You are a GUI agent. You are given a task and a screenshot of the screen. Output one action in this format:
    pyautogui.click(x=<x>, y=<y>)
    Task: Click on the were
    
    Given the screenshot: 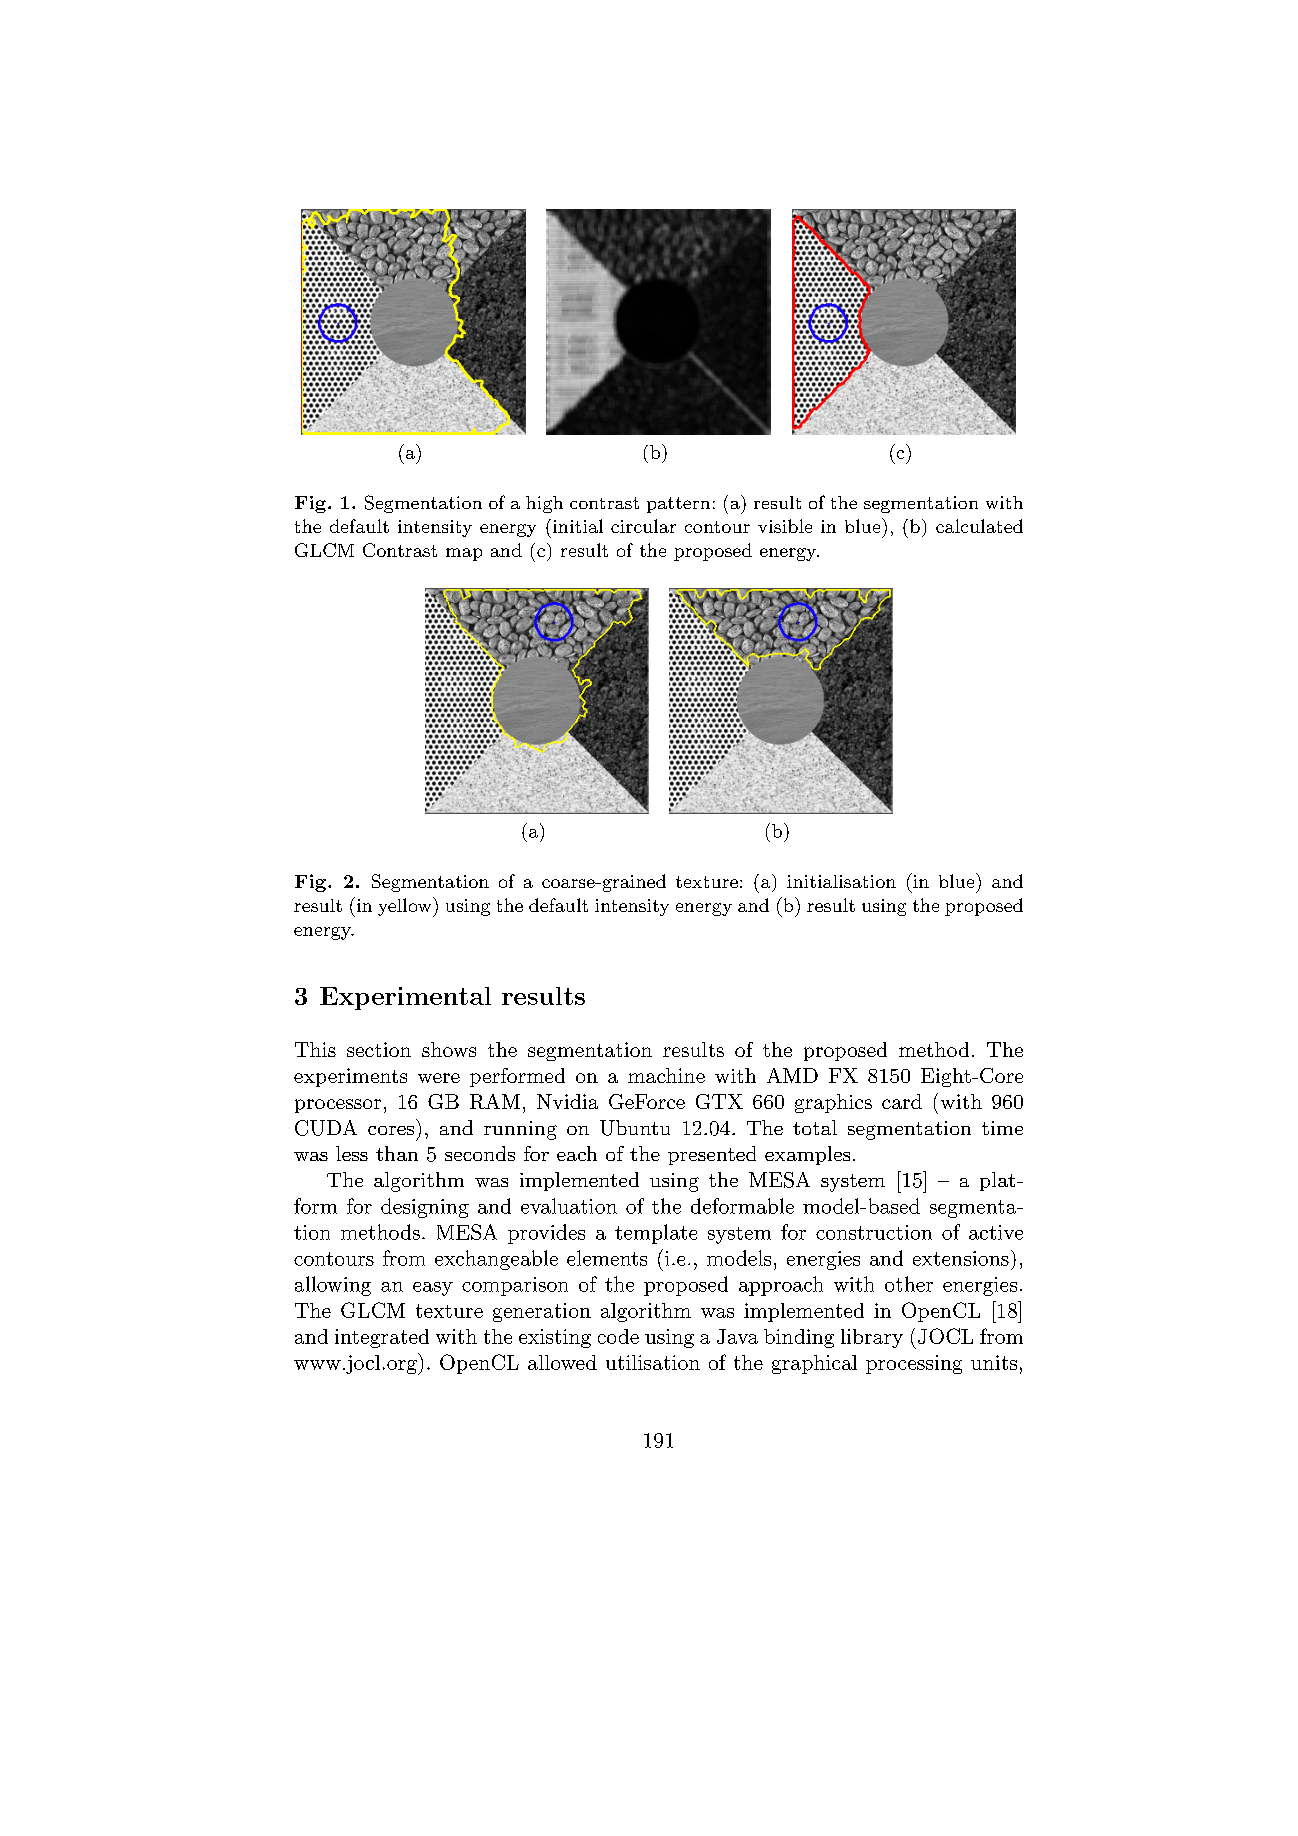 What is the action you would take?
    pyautogui.click(x=439, y=1078)
